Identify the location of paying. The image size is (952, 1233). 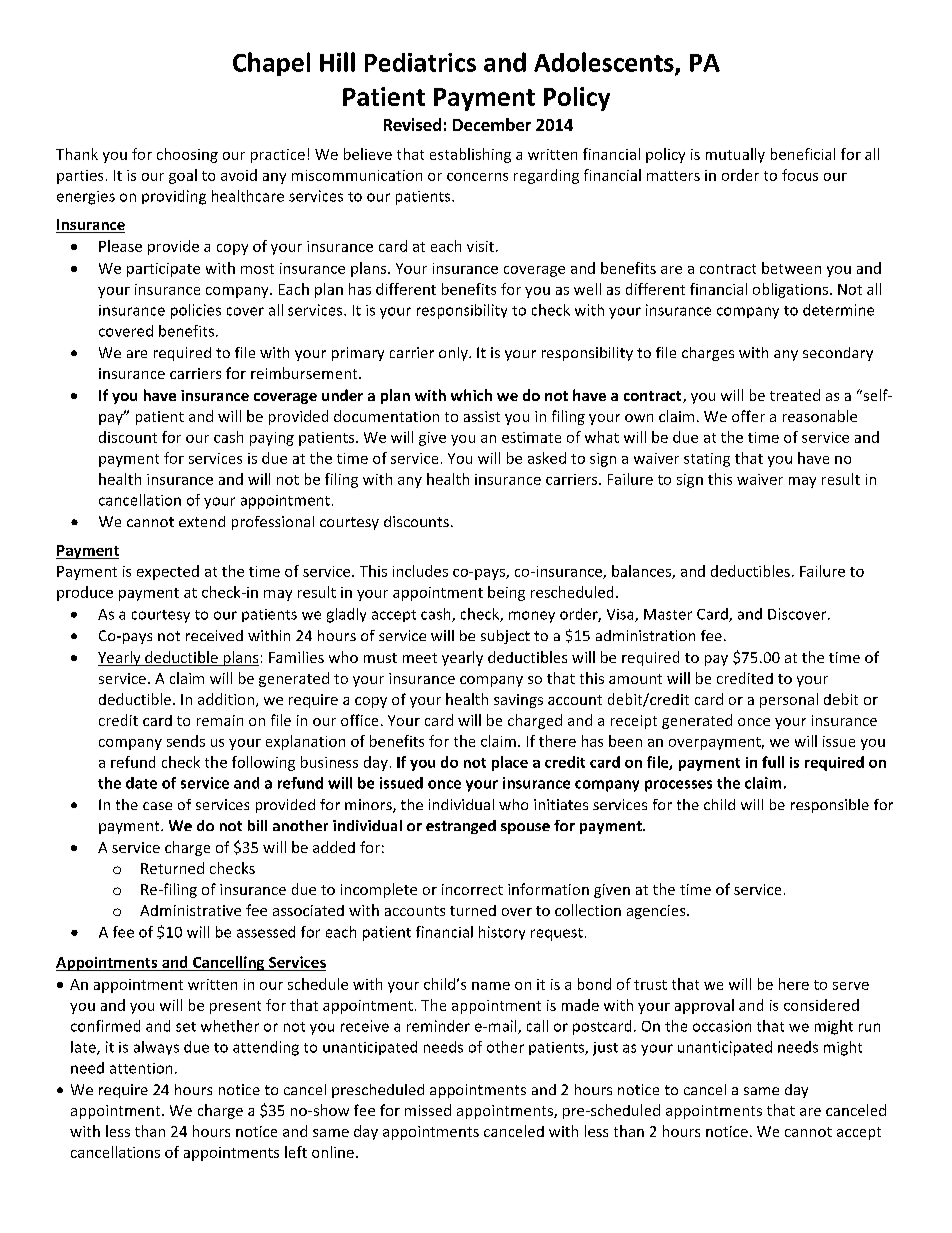
(272, 439).
